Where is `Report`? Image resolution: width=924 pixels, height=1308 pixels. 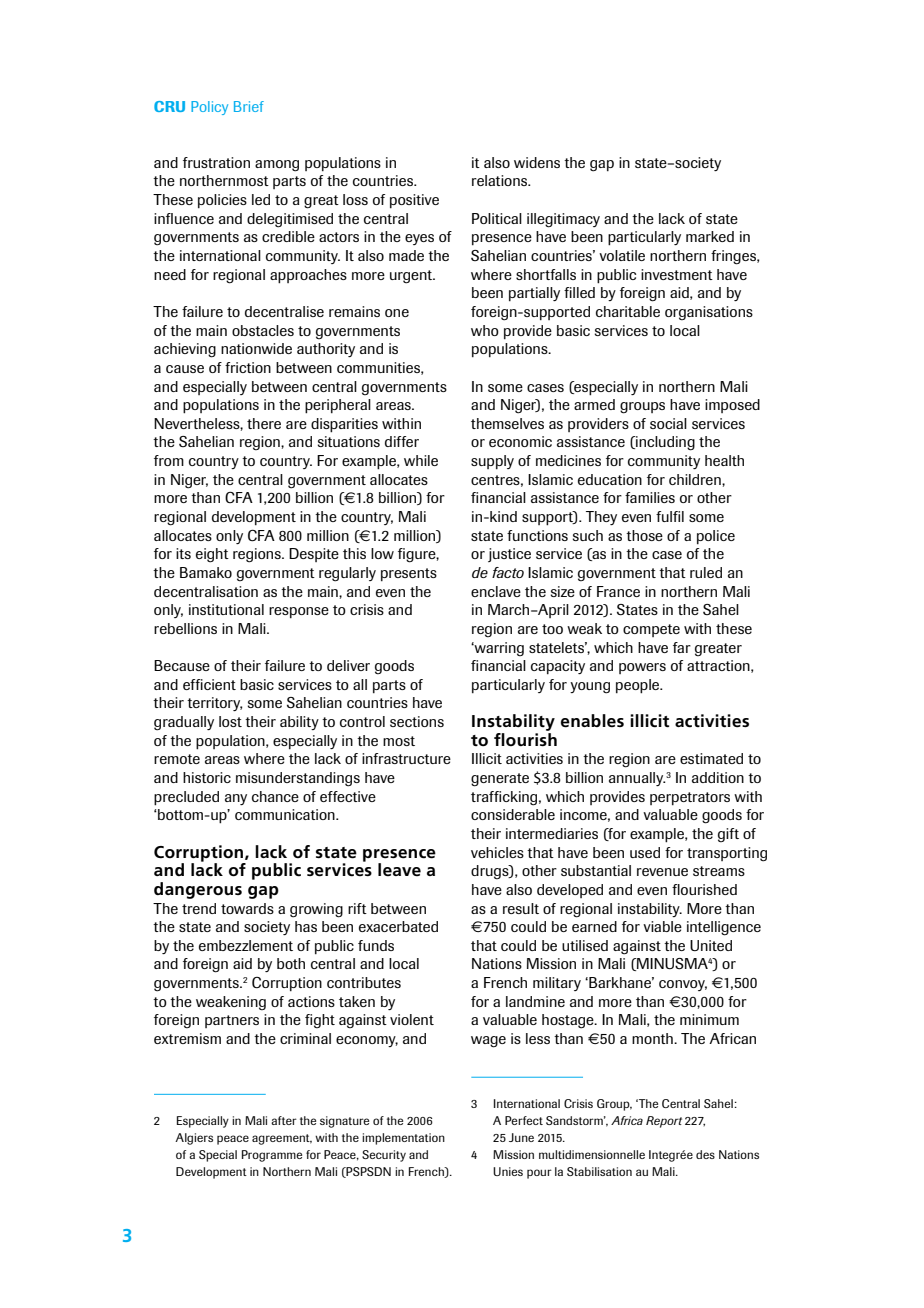
Report is located at coordinates (664, 1122).
